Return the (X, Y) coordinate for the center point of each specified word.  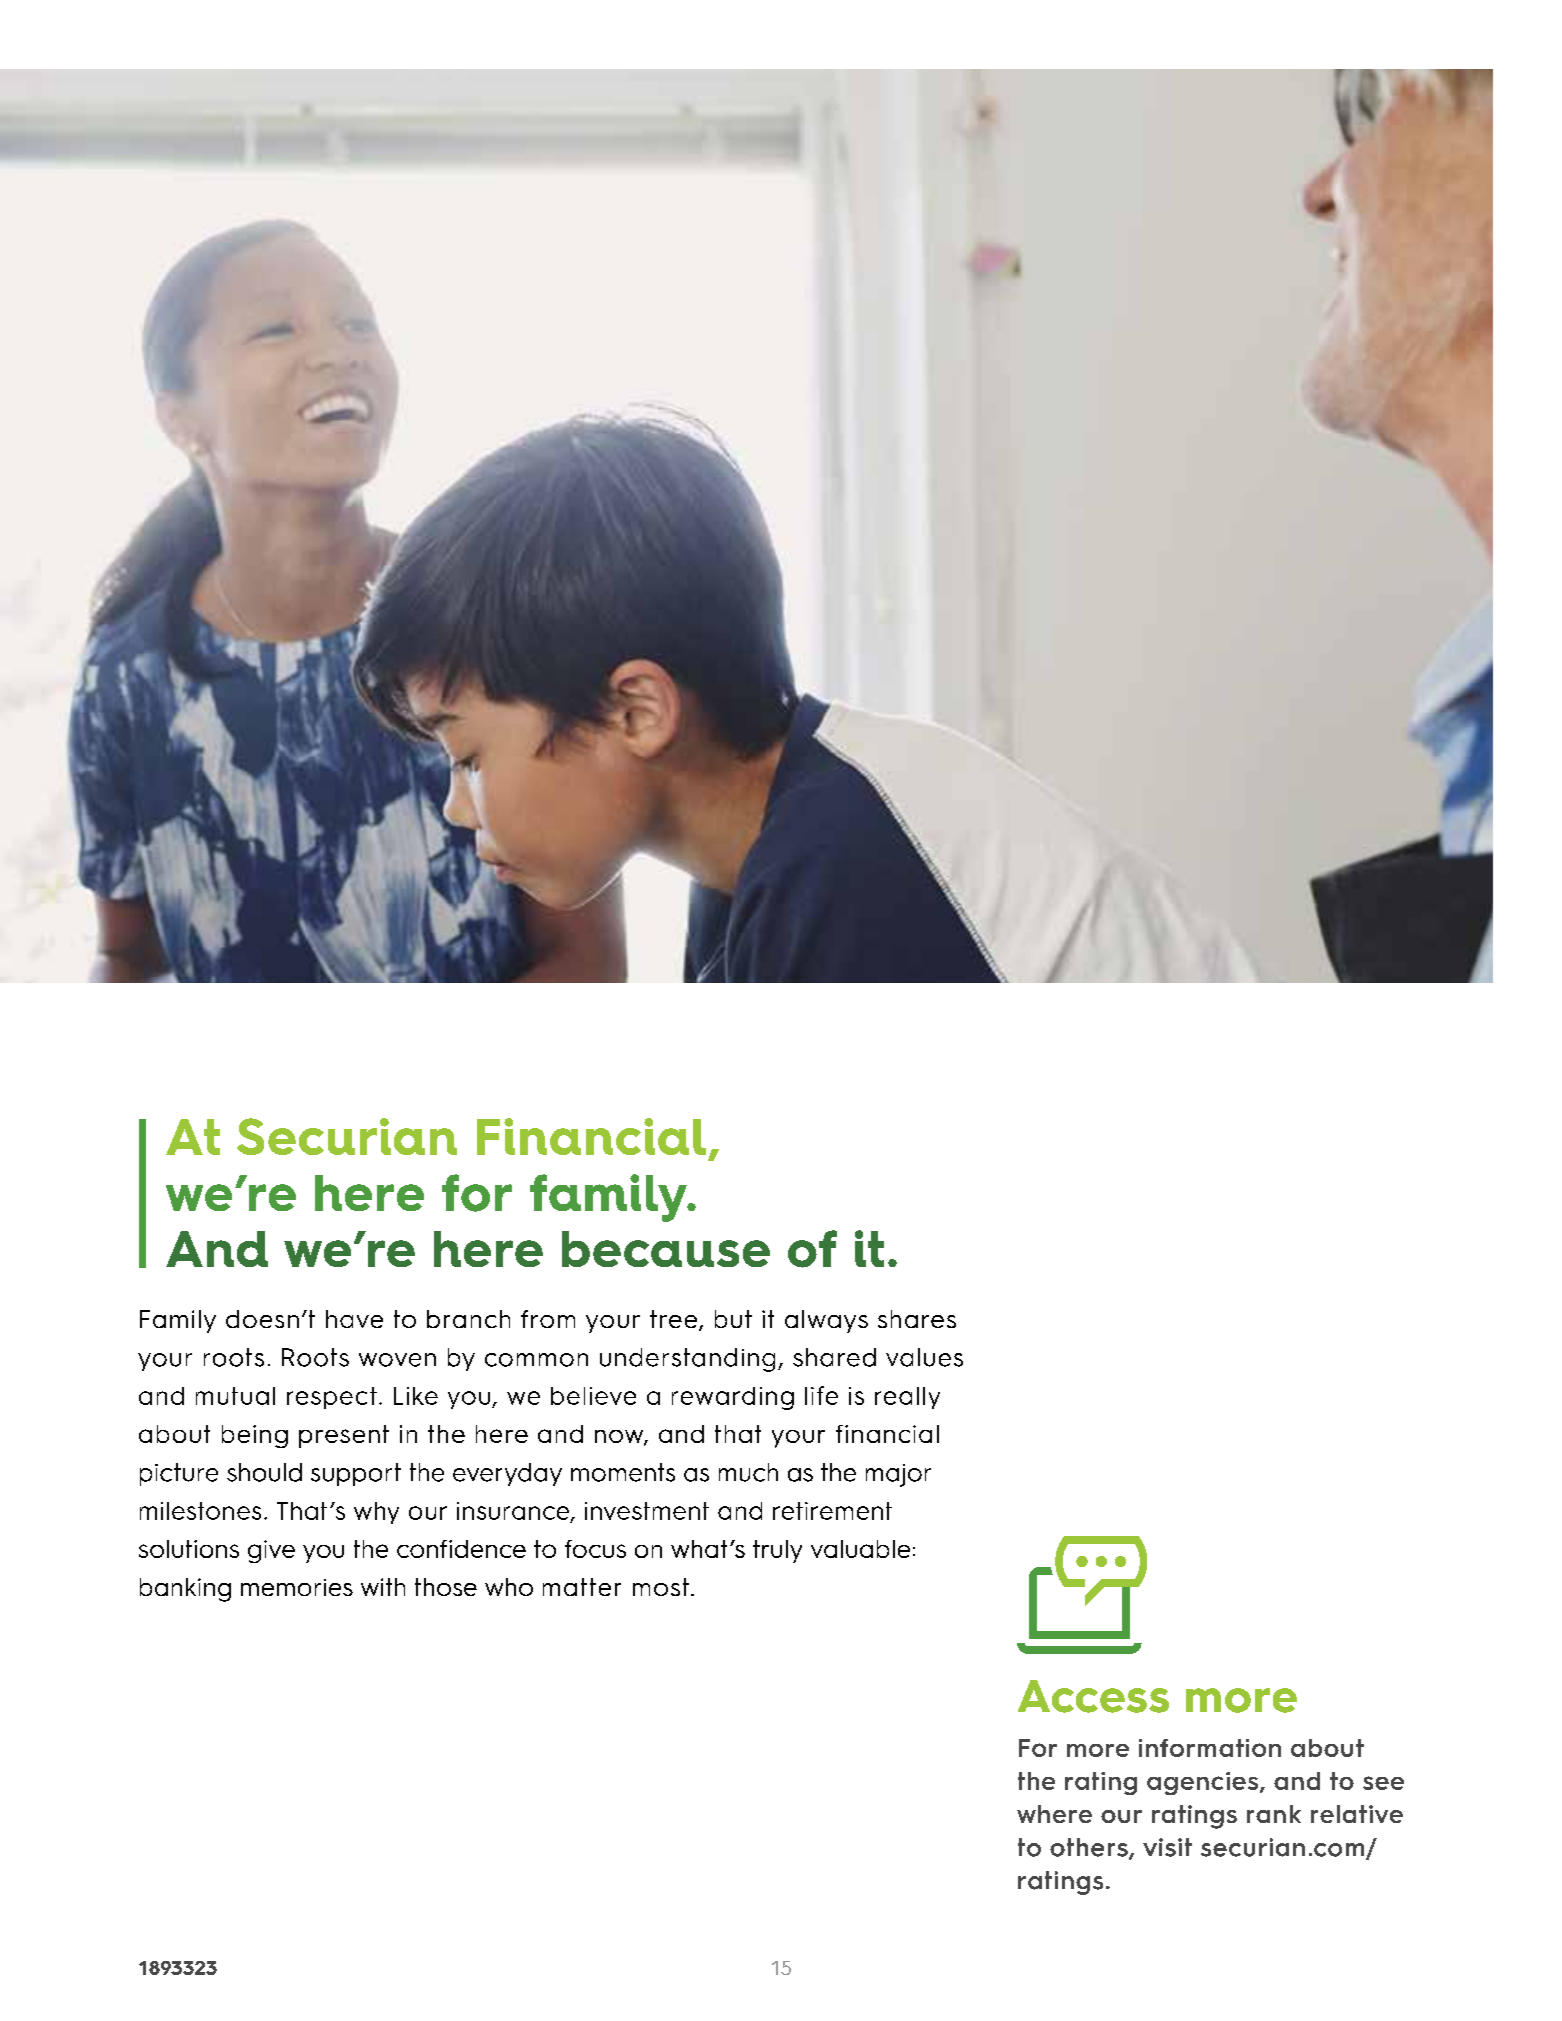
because (666, 1249)
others (1090, 1848)
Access (1093, 1696)
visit (1167, 1847)
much (748, 1472)
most (661, 1587)
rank (1274, 1814)
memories (297, 1587)
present (344, 1436)
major (898, 1475)
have (354, 1319)
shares (917, 1319)
